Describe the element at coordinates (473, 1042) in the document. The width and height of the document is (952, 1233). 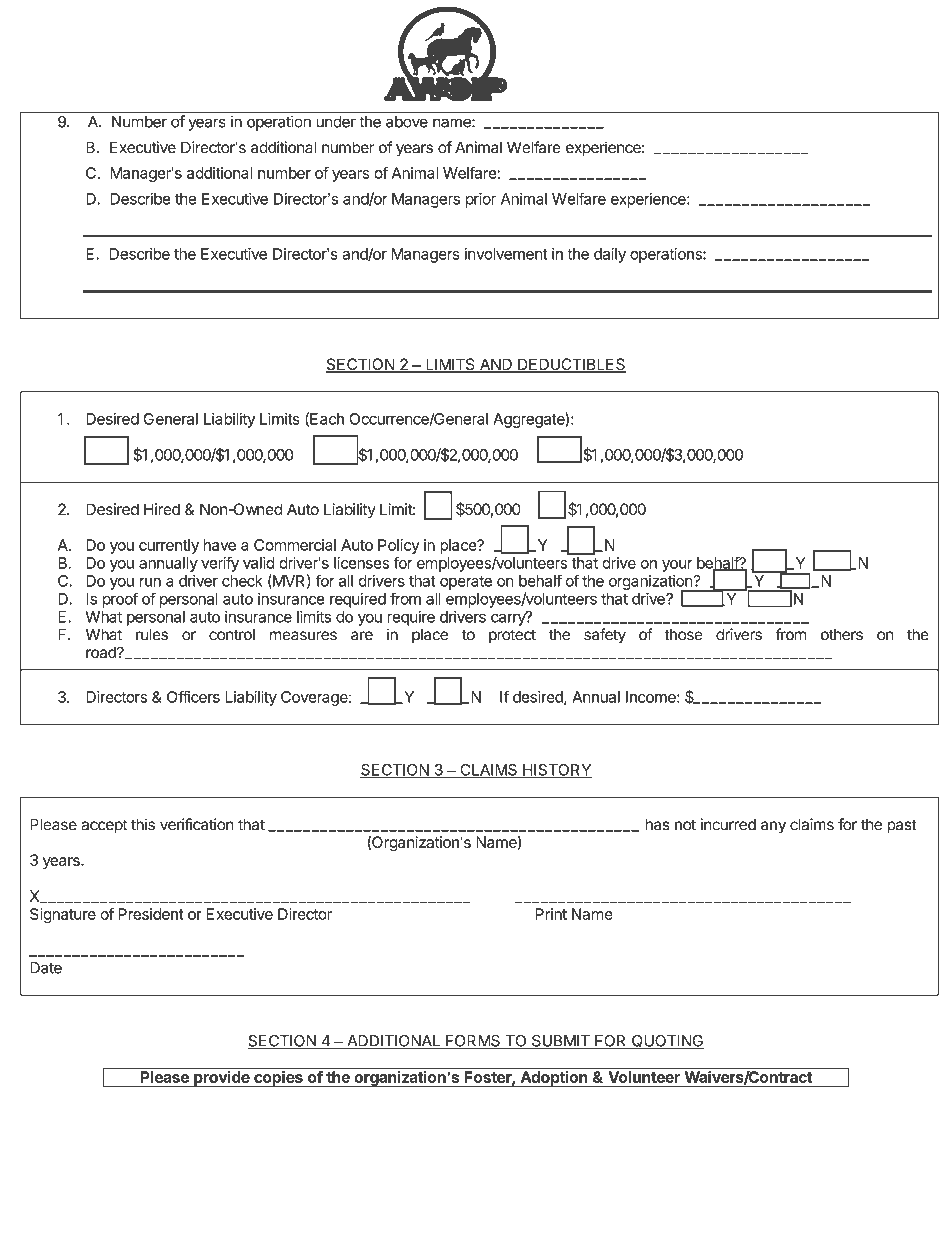
I see `FORMS` at that location.
